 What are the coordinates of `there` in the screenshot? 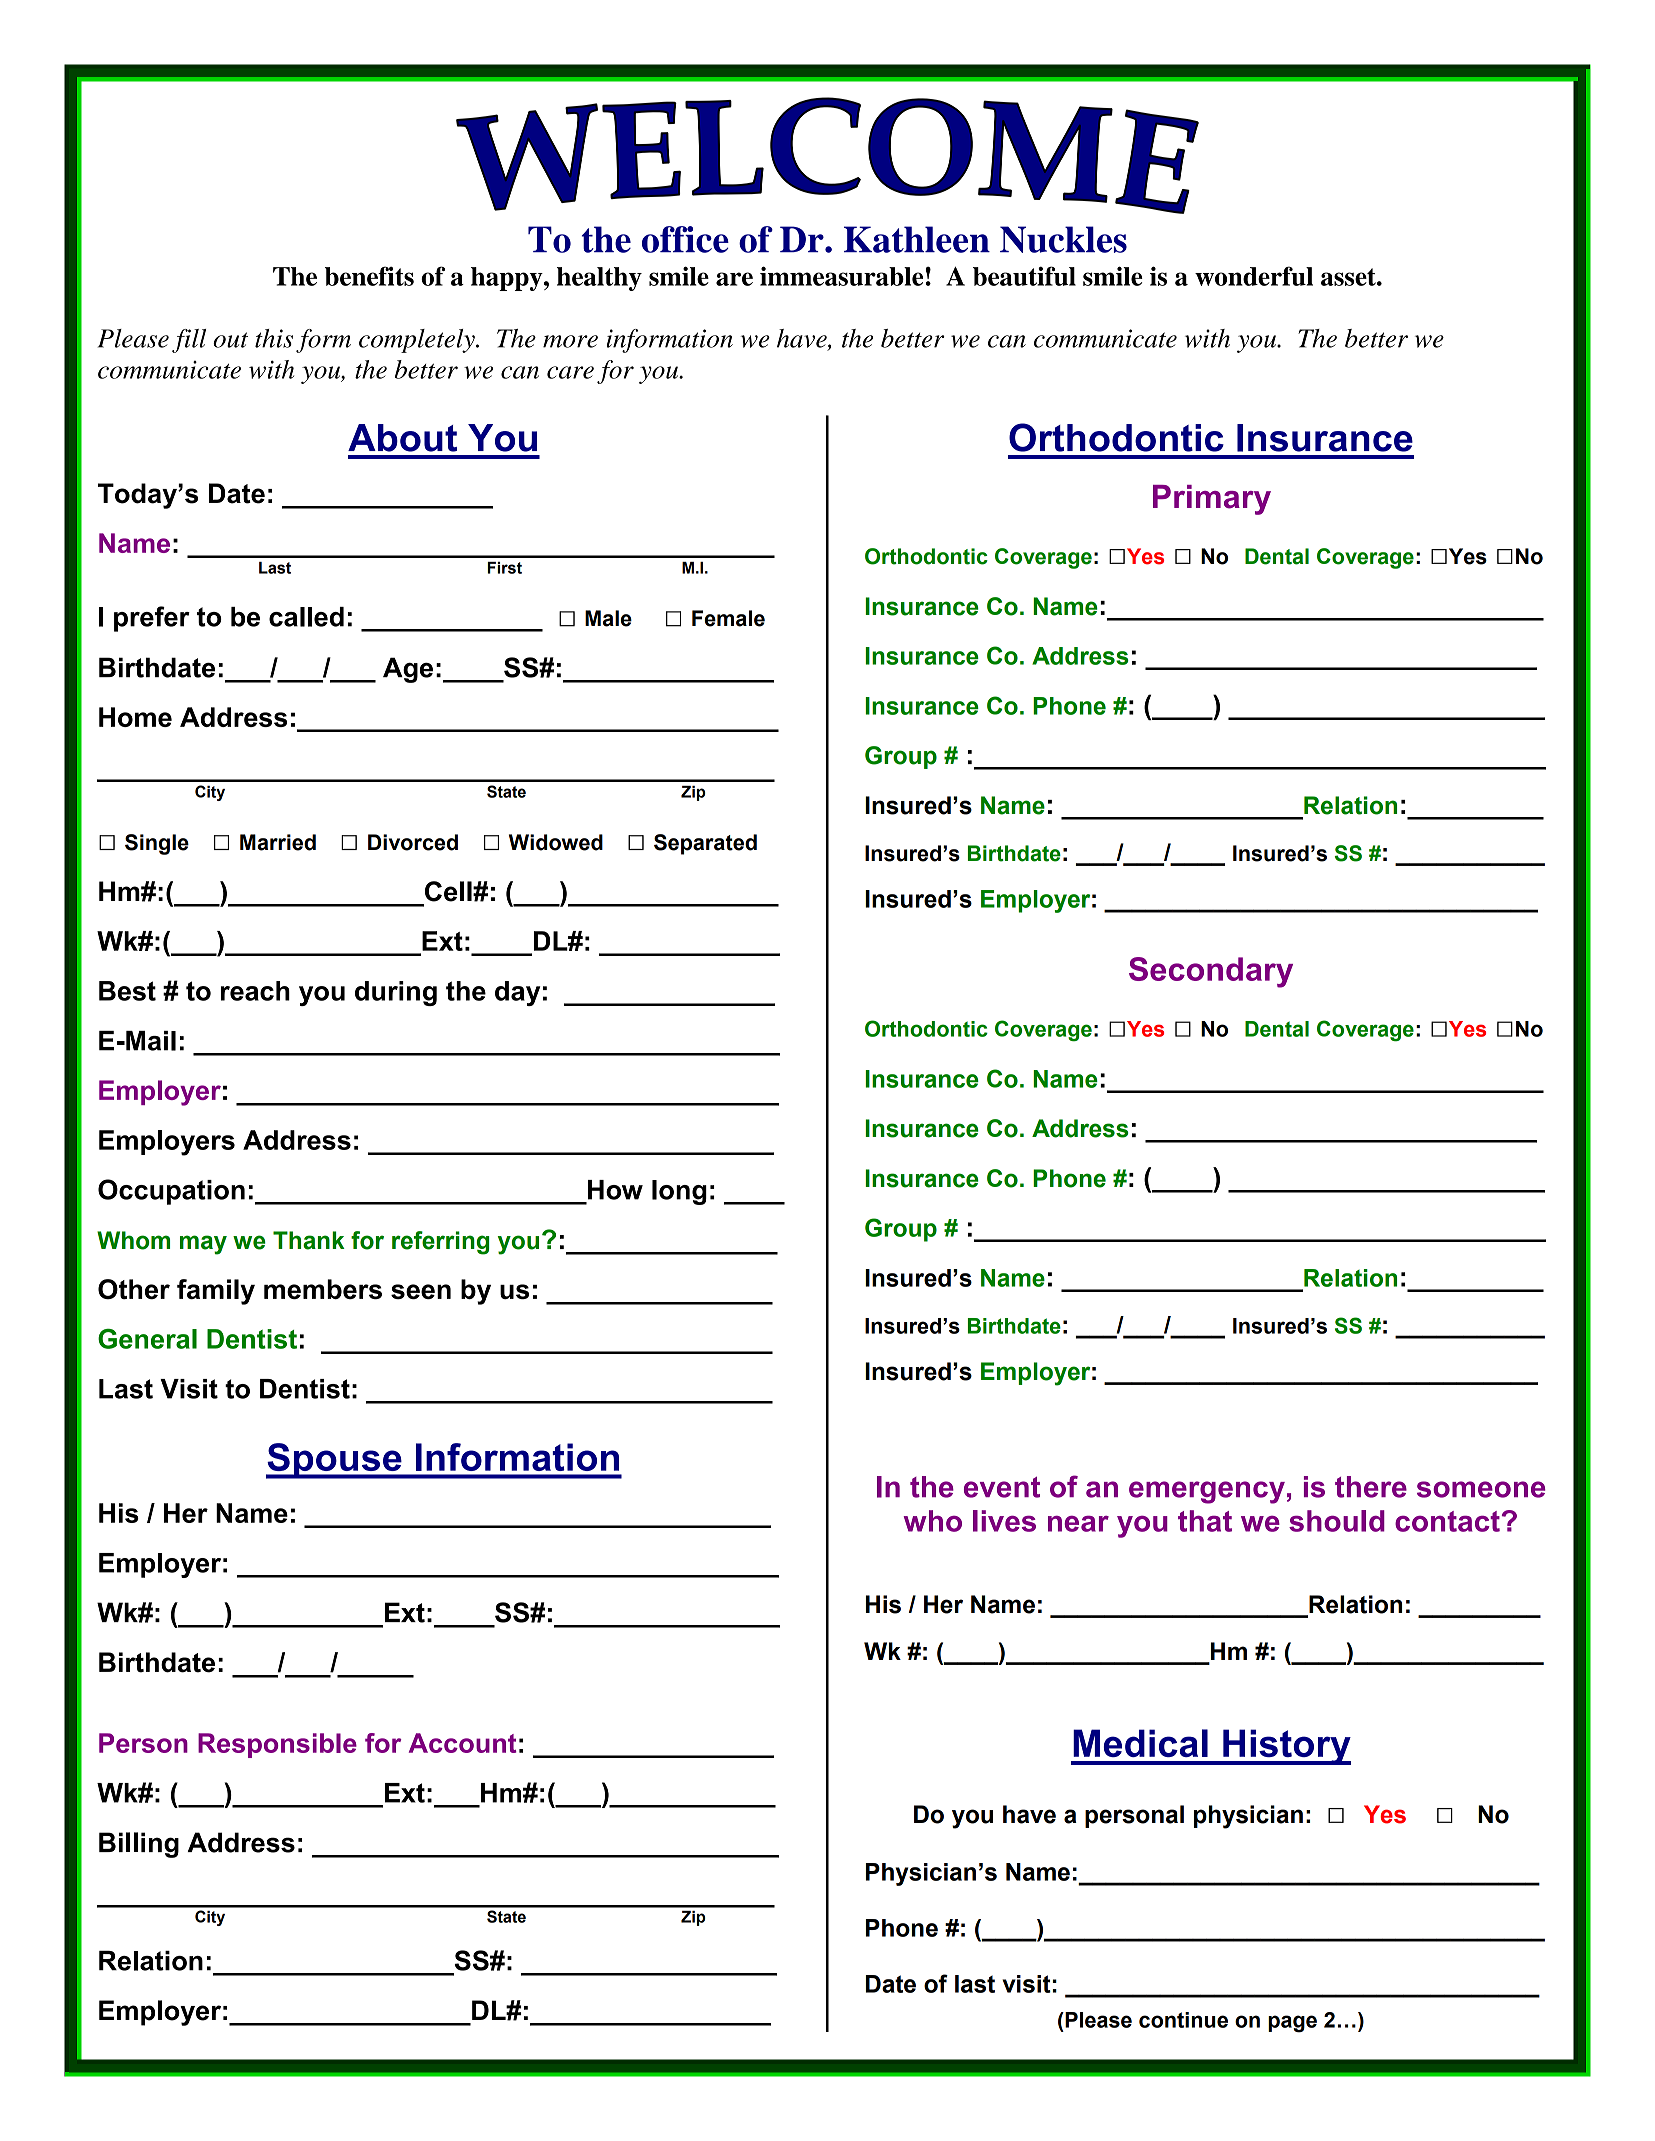 It's located at (1371, 1487).
